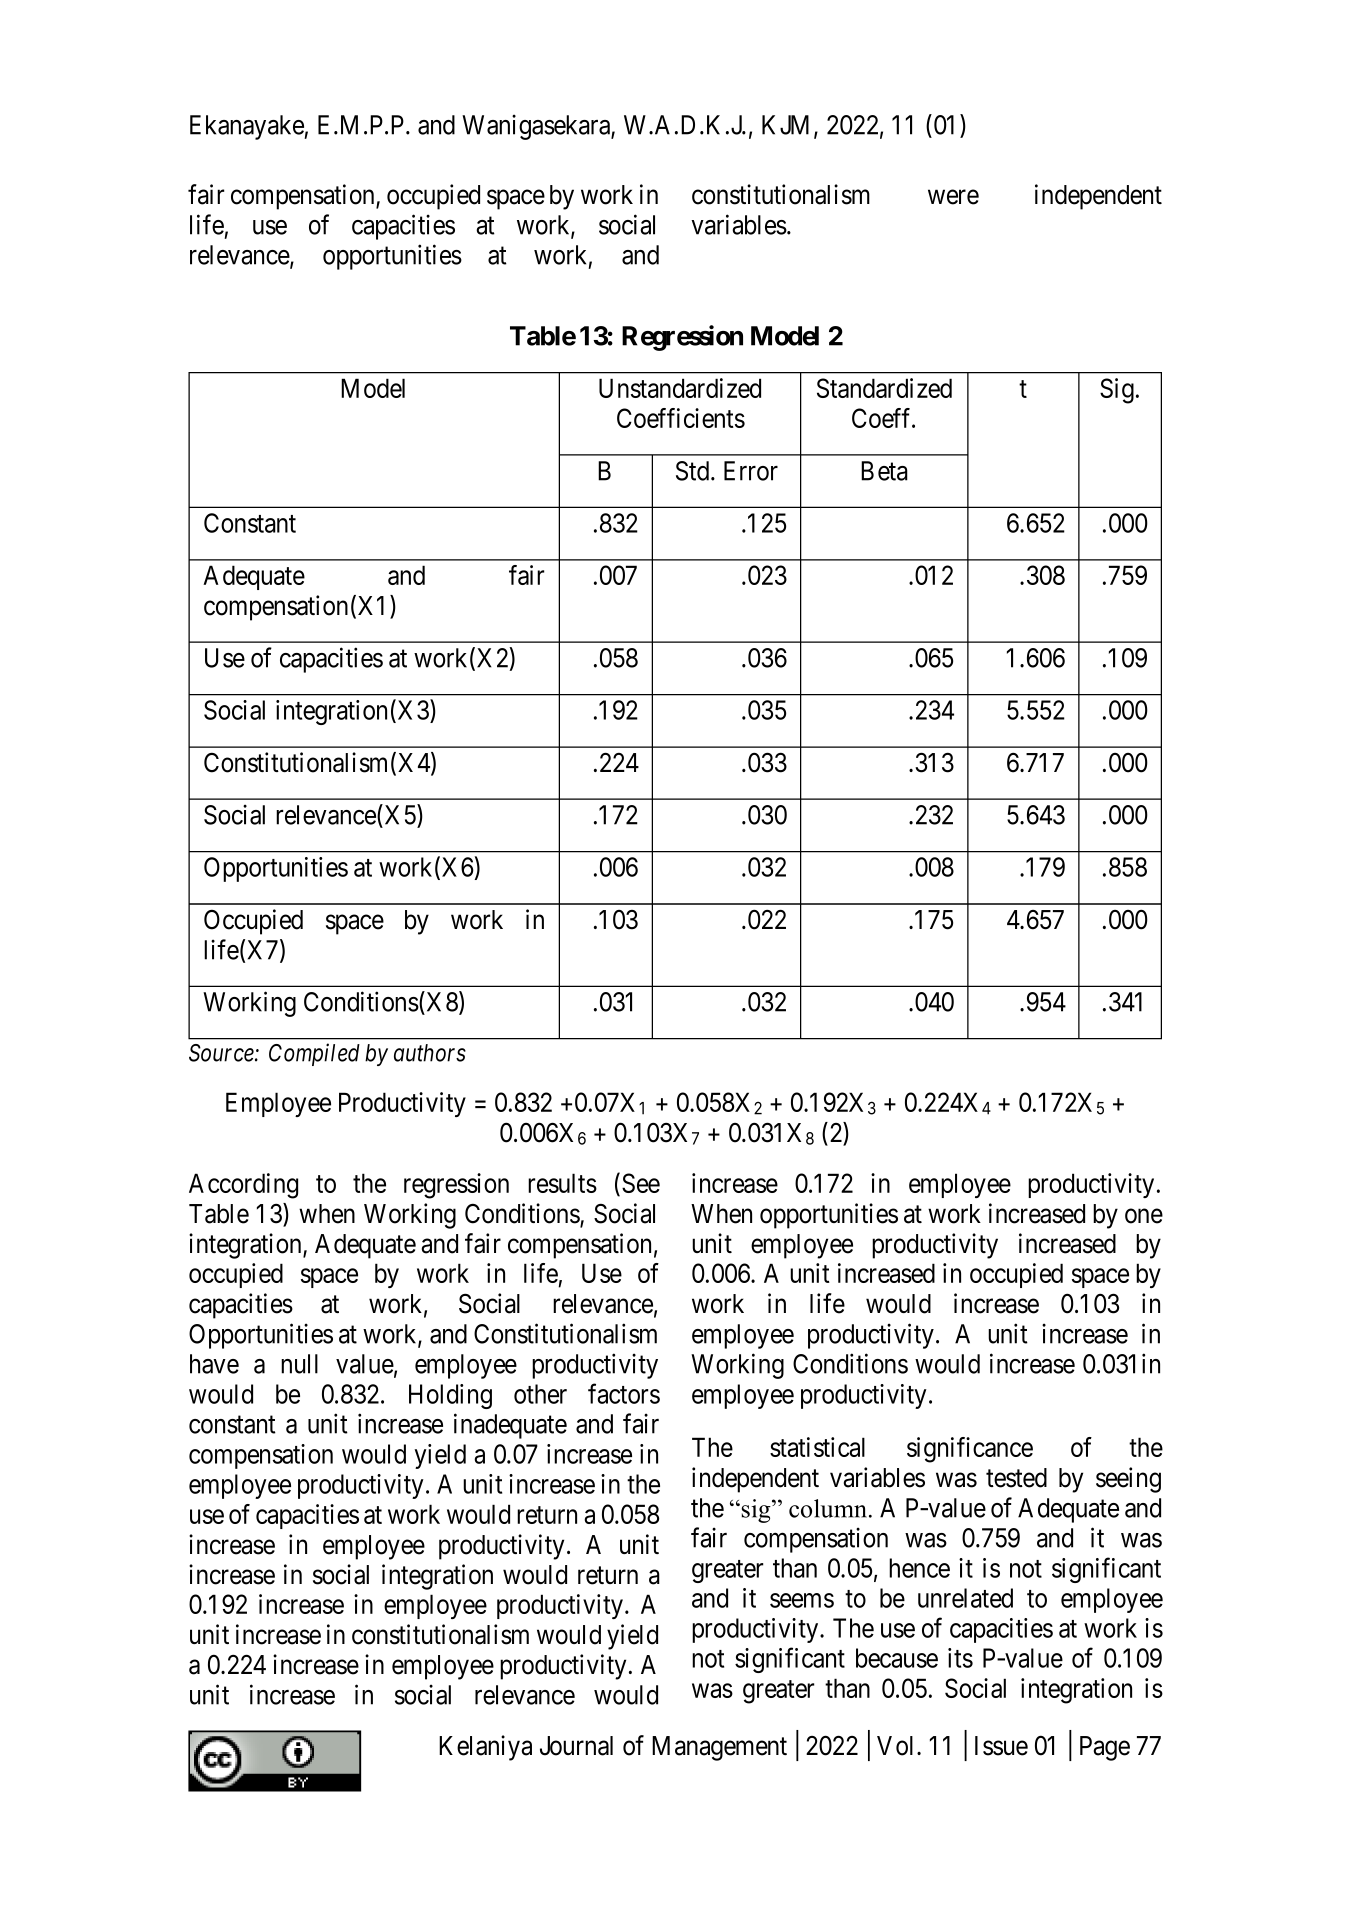 The height and width of the image is (1906, 1350). Describe the element at coordinates (576, 1746) in the image. I see `Journal` at that location.
